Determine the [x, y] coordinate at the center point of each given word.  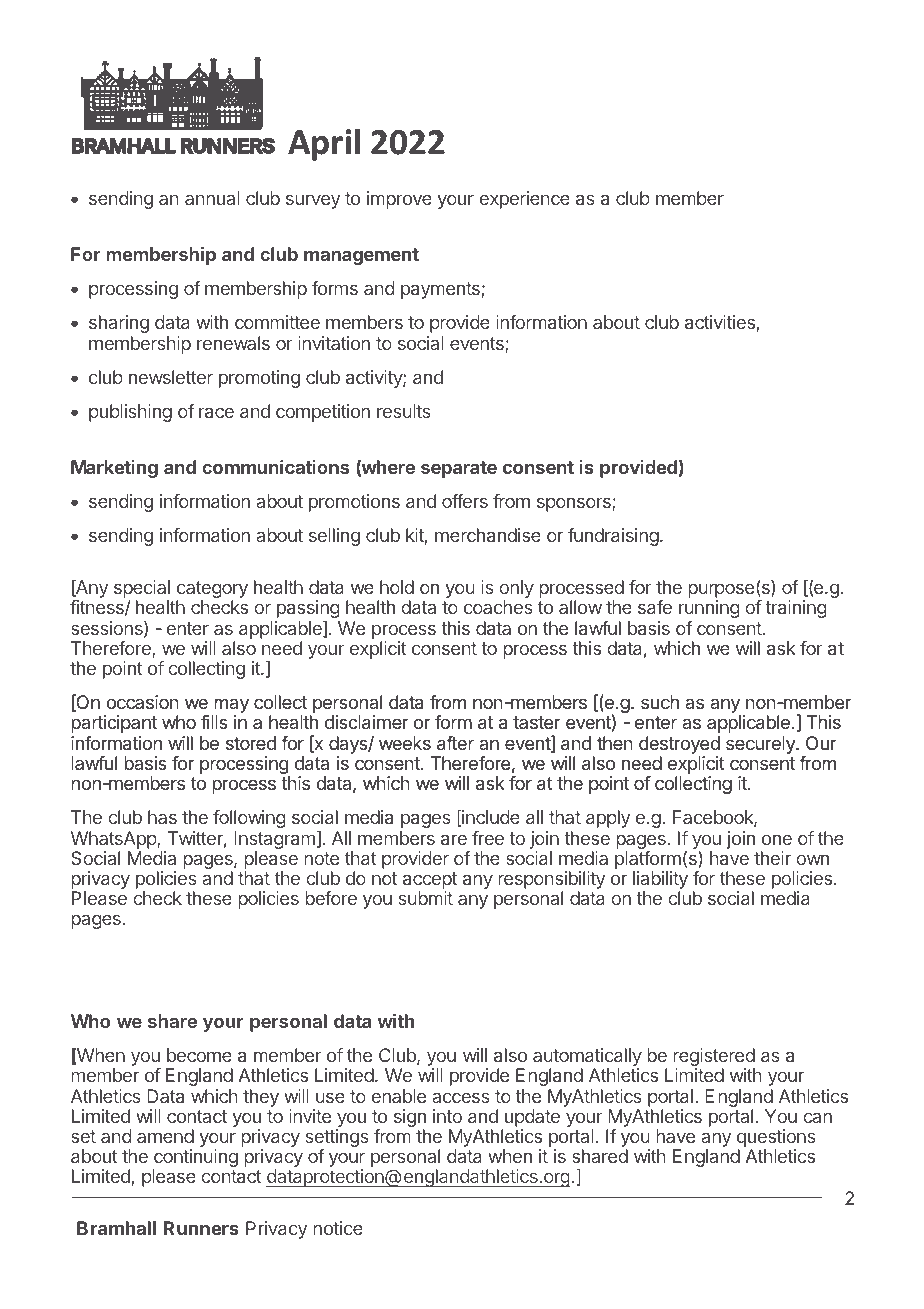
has [162, 817]
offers [465, 501]
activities [720, 322]
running [709, 609]
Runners [201, 1228]
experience [525, 200]
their [772, 858]
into [447, 1116]
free [488, 838]
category [212, 591]
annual [212, 198]
